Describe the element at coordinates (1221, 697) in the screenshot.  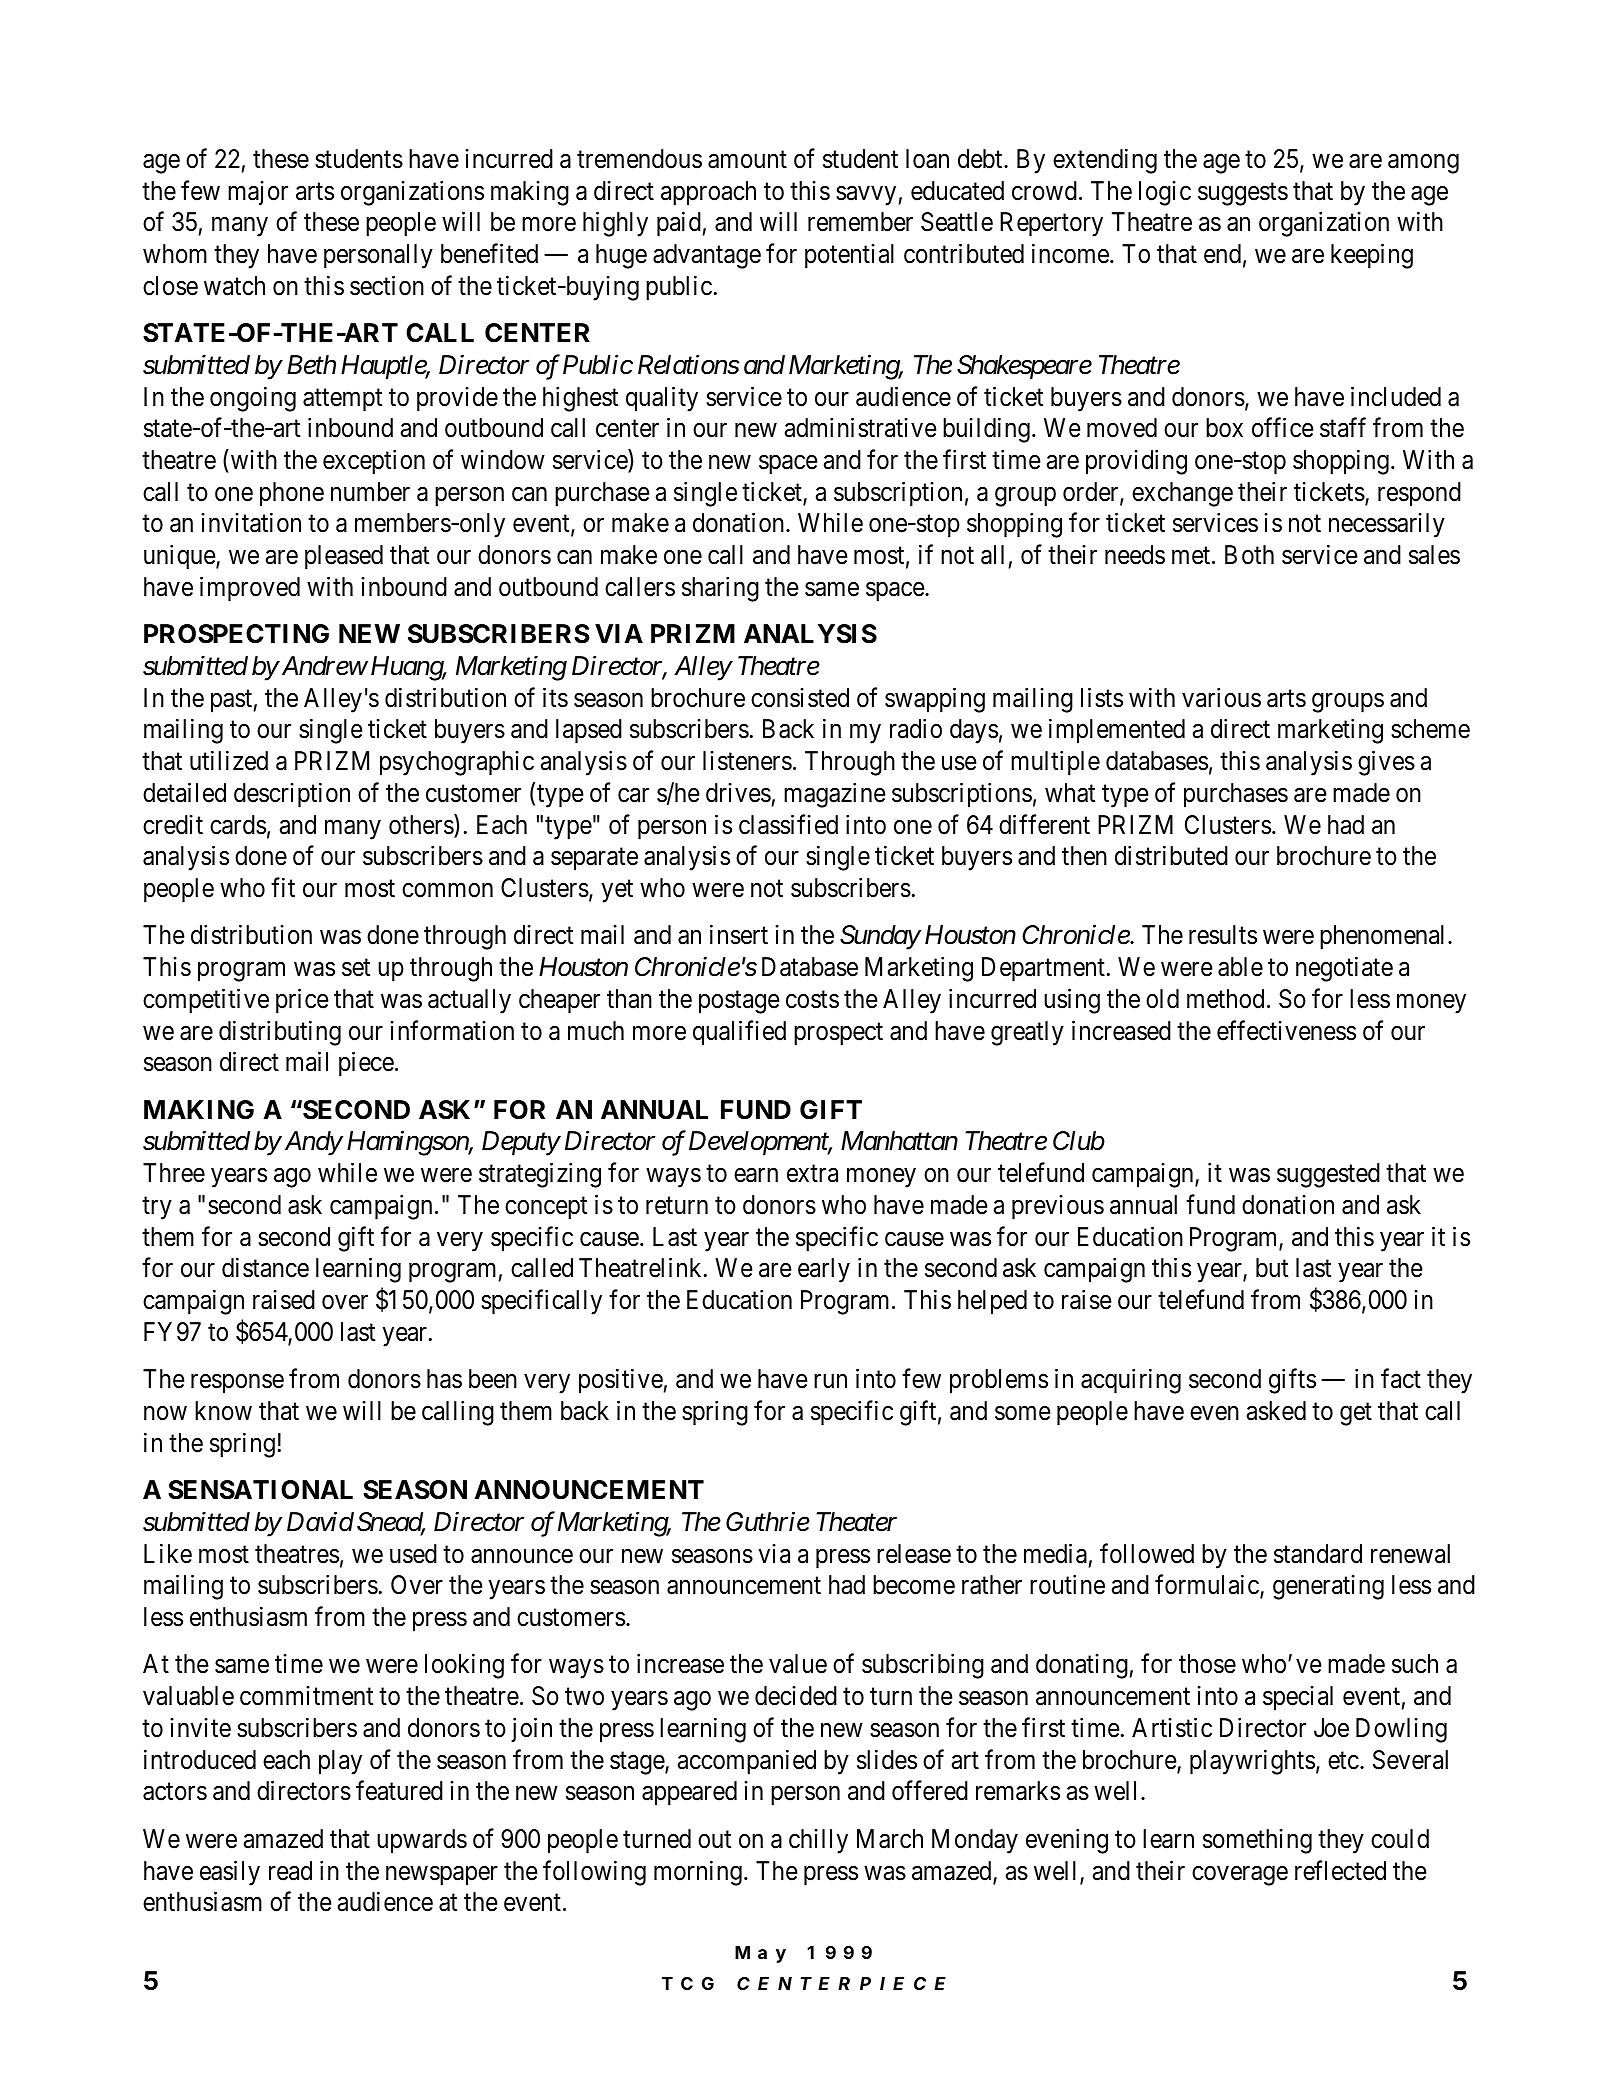
I see `various` at that location.
